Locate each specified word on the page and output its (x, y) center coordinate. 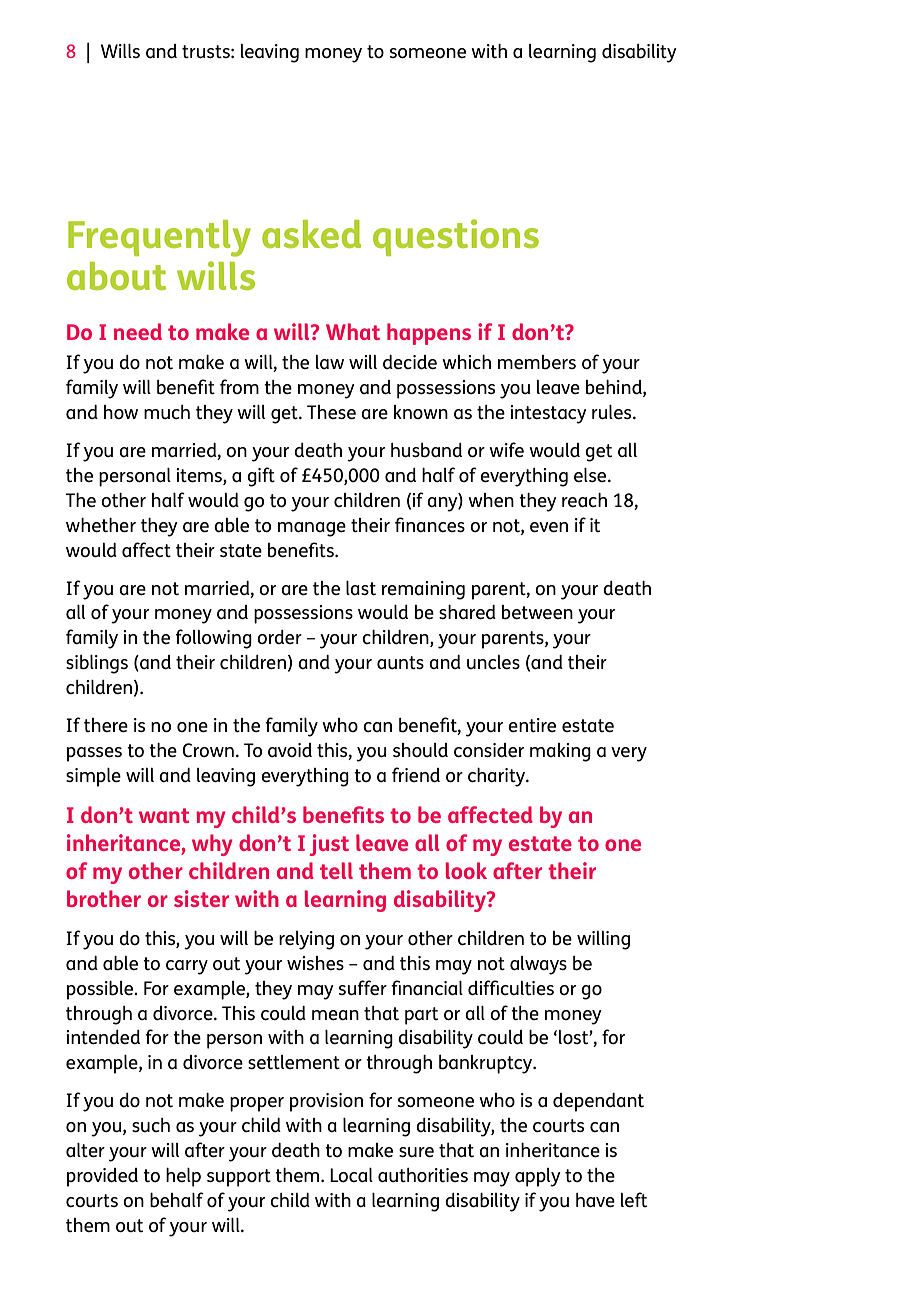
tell (336, 870)
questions (456, 237)
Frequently (159, 238)
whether (101, 525)
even (549, 527)
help (183, 1177)
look (466, 870)
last (361, 588)
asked (311, 234)
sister (201, 898)
